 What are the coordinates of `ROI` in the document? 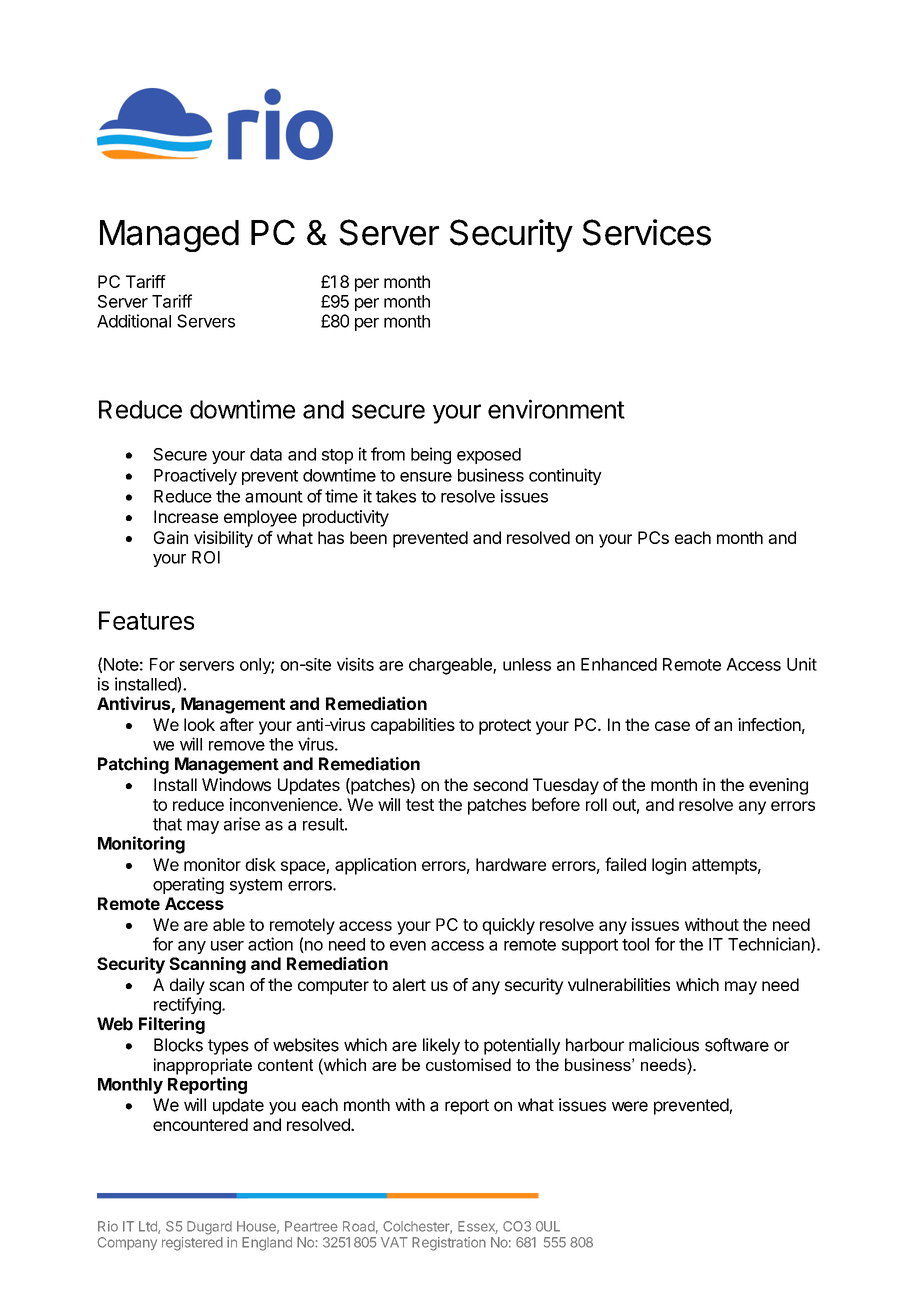 It's located at (206, 557).
